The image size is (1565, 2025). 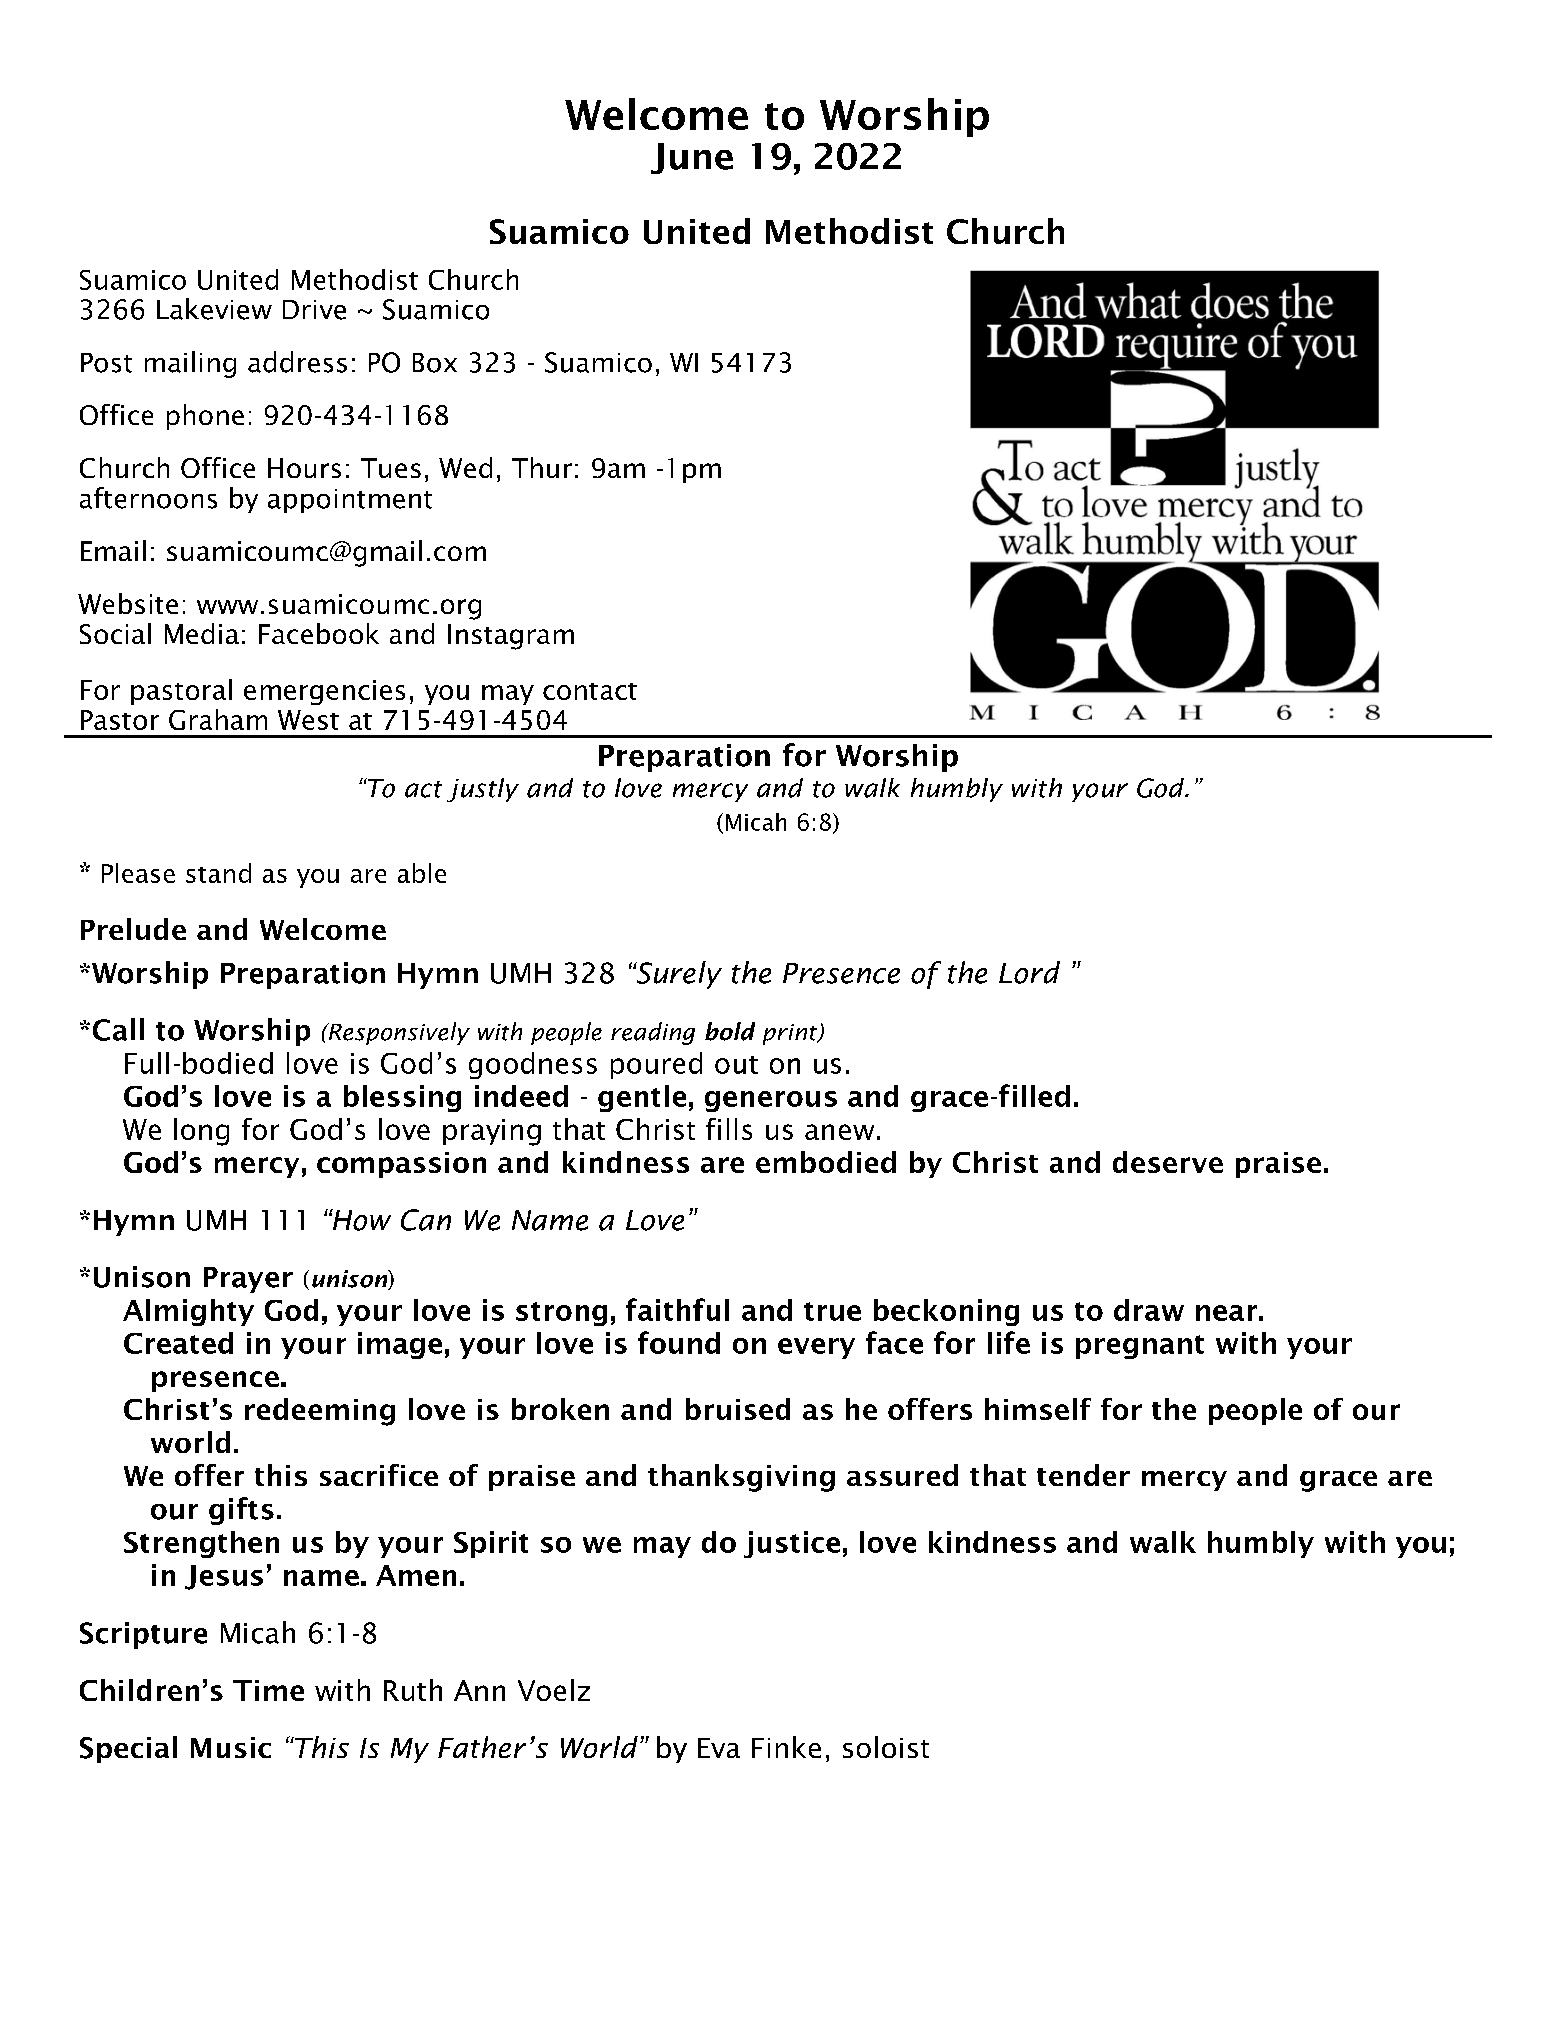 I want to click on Thur, so click(x=542, y=467).
